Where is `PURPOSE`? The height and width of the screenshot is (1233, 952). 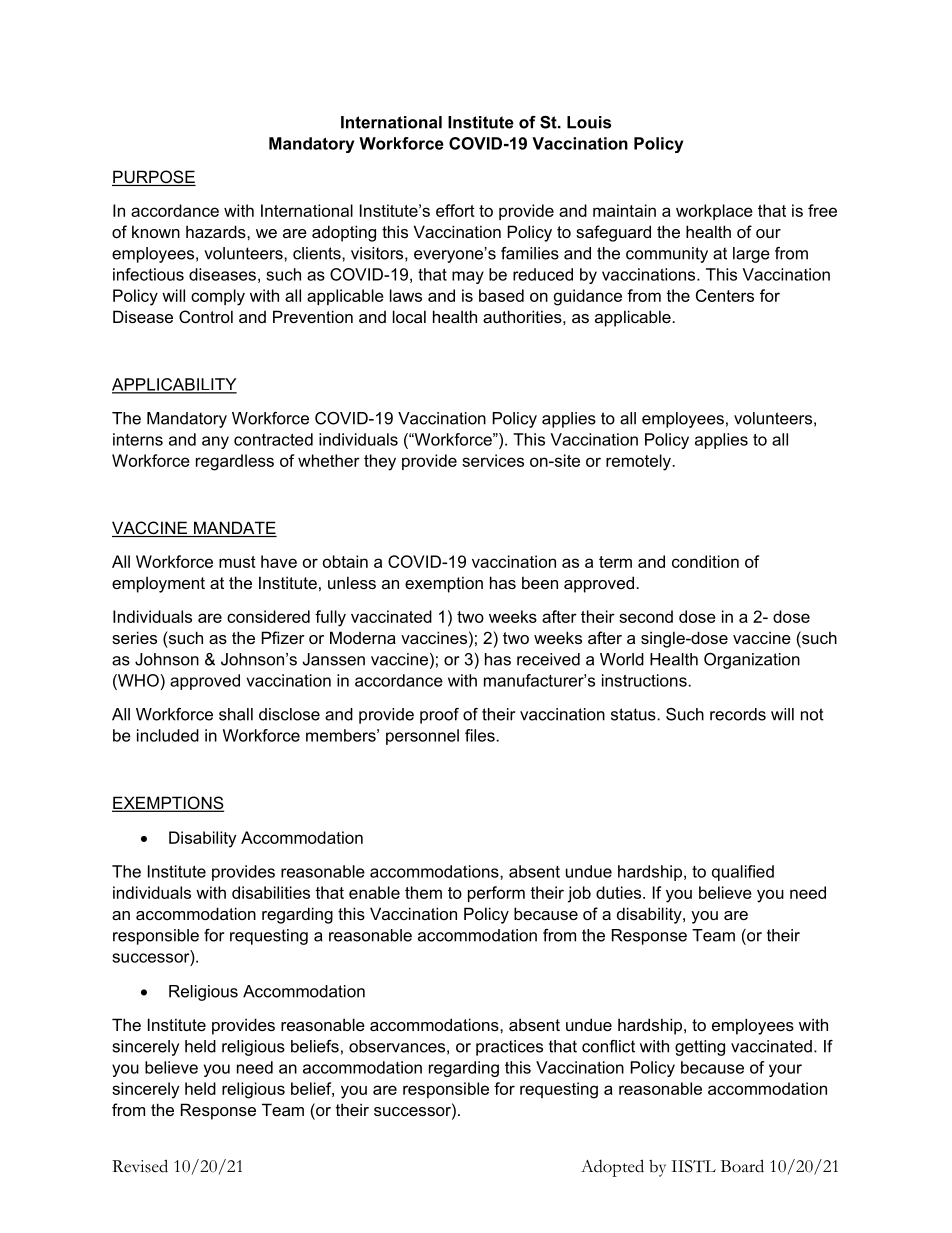
PURPOSE is located at coordinates (154, 178).
